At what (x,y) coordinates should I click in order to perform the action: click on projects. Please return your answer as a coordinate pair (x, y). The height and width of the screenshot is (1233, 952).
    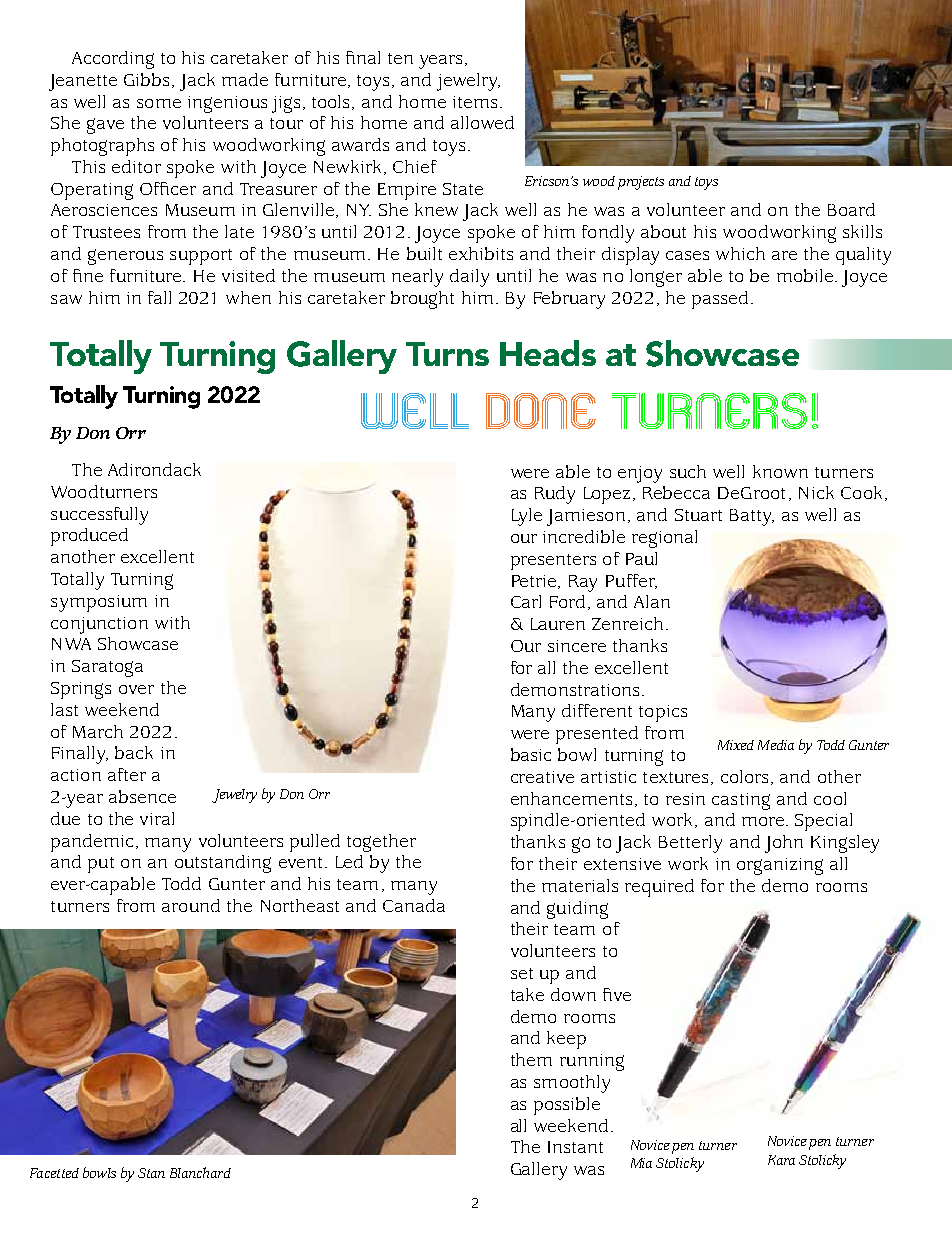
    Looking at the image, I should click on (641, 183).
